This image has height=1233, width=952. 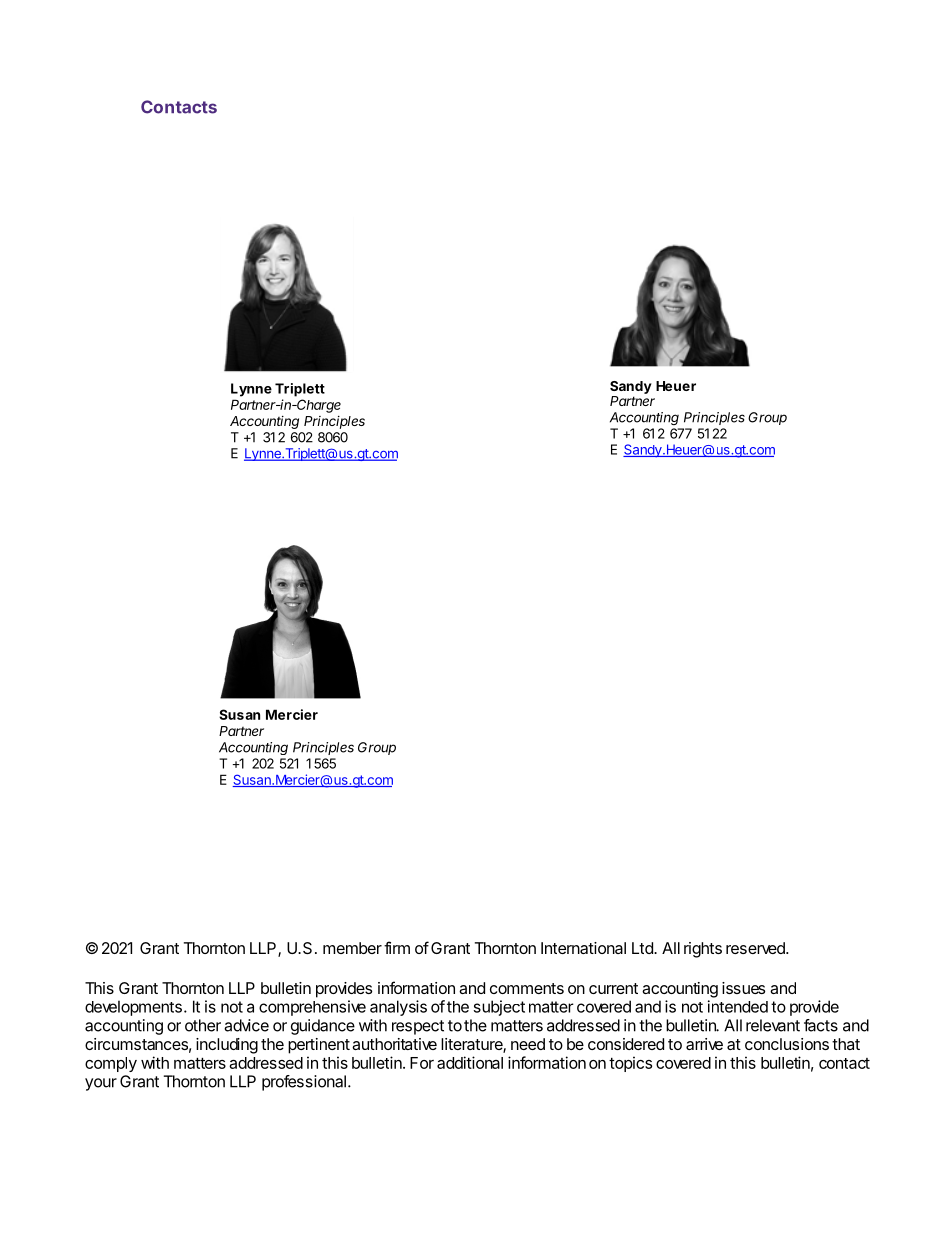 I want to click on subject, so click(x=499, y=1008).
